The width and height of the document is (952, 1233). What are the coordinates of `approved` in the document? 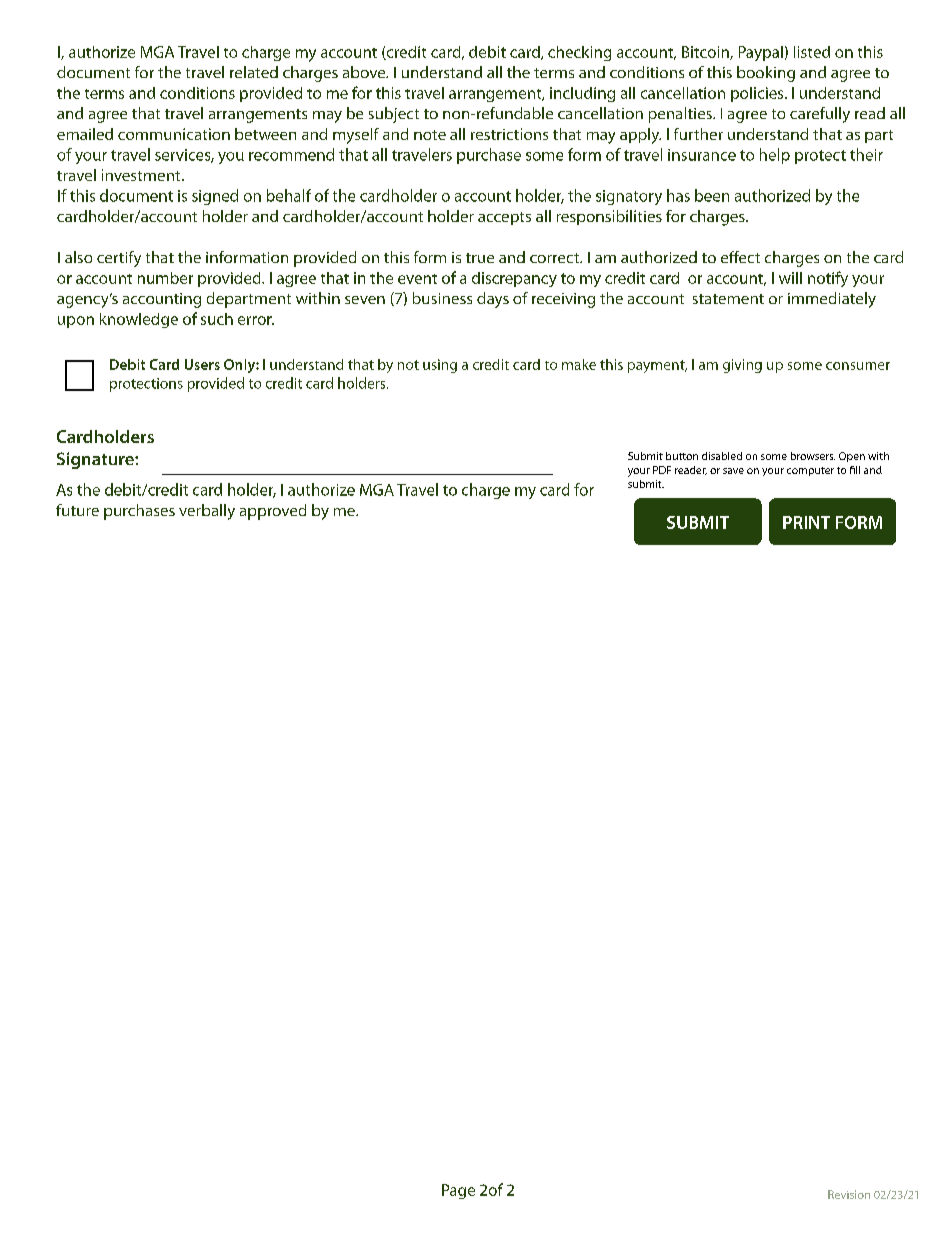 It's located at (273, 512).
